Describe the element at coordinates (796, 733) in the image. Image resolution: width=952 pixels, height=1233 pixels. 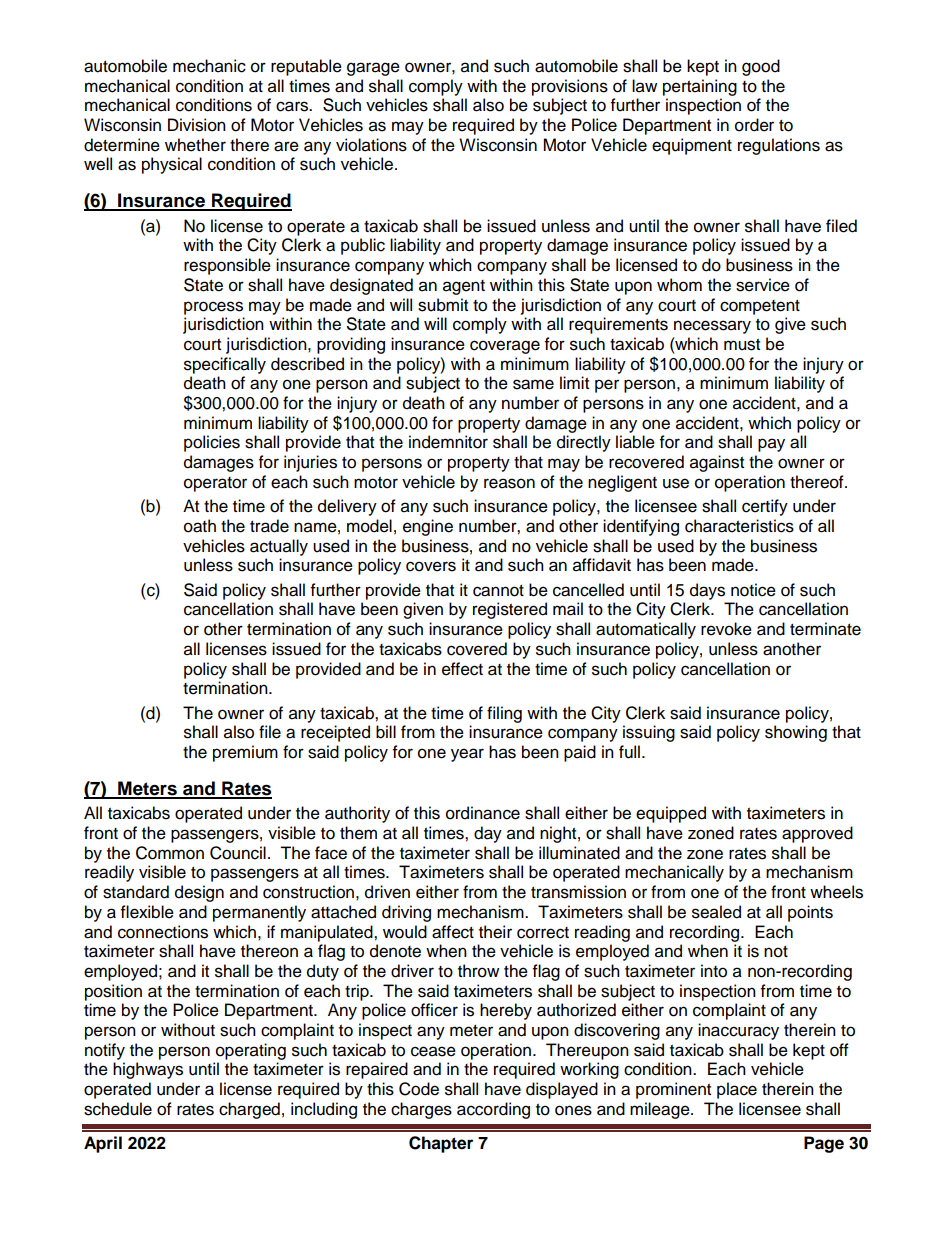
I see `showing` at that location.
